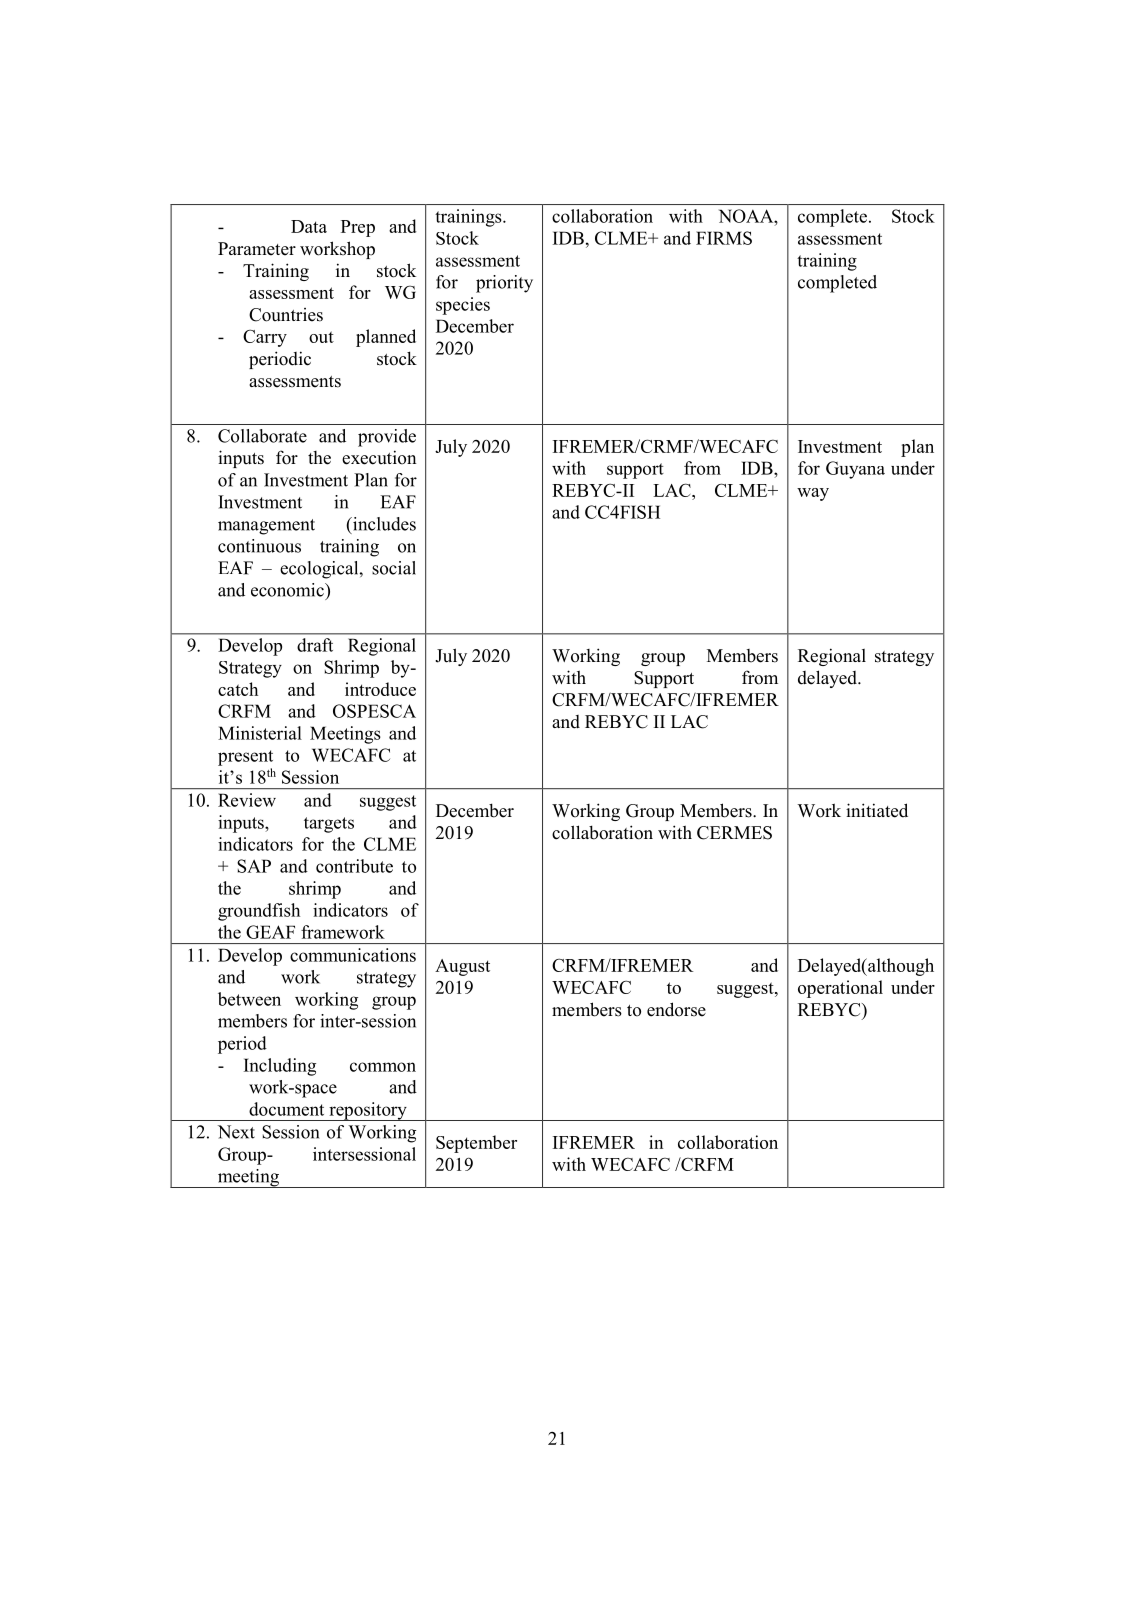  What do you see at coordinates (315, 645) in the page?
I see `draft` at bounding box center [315, 645].
